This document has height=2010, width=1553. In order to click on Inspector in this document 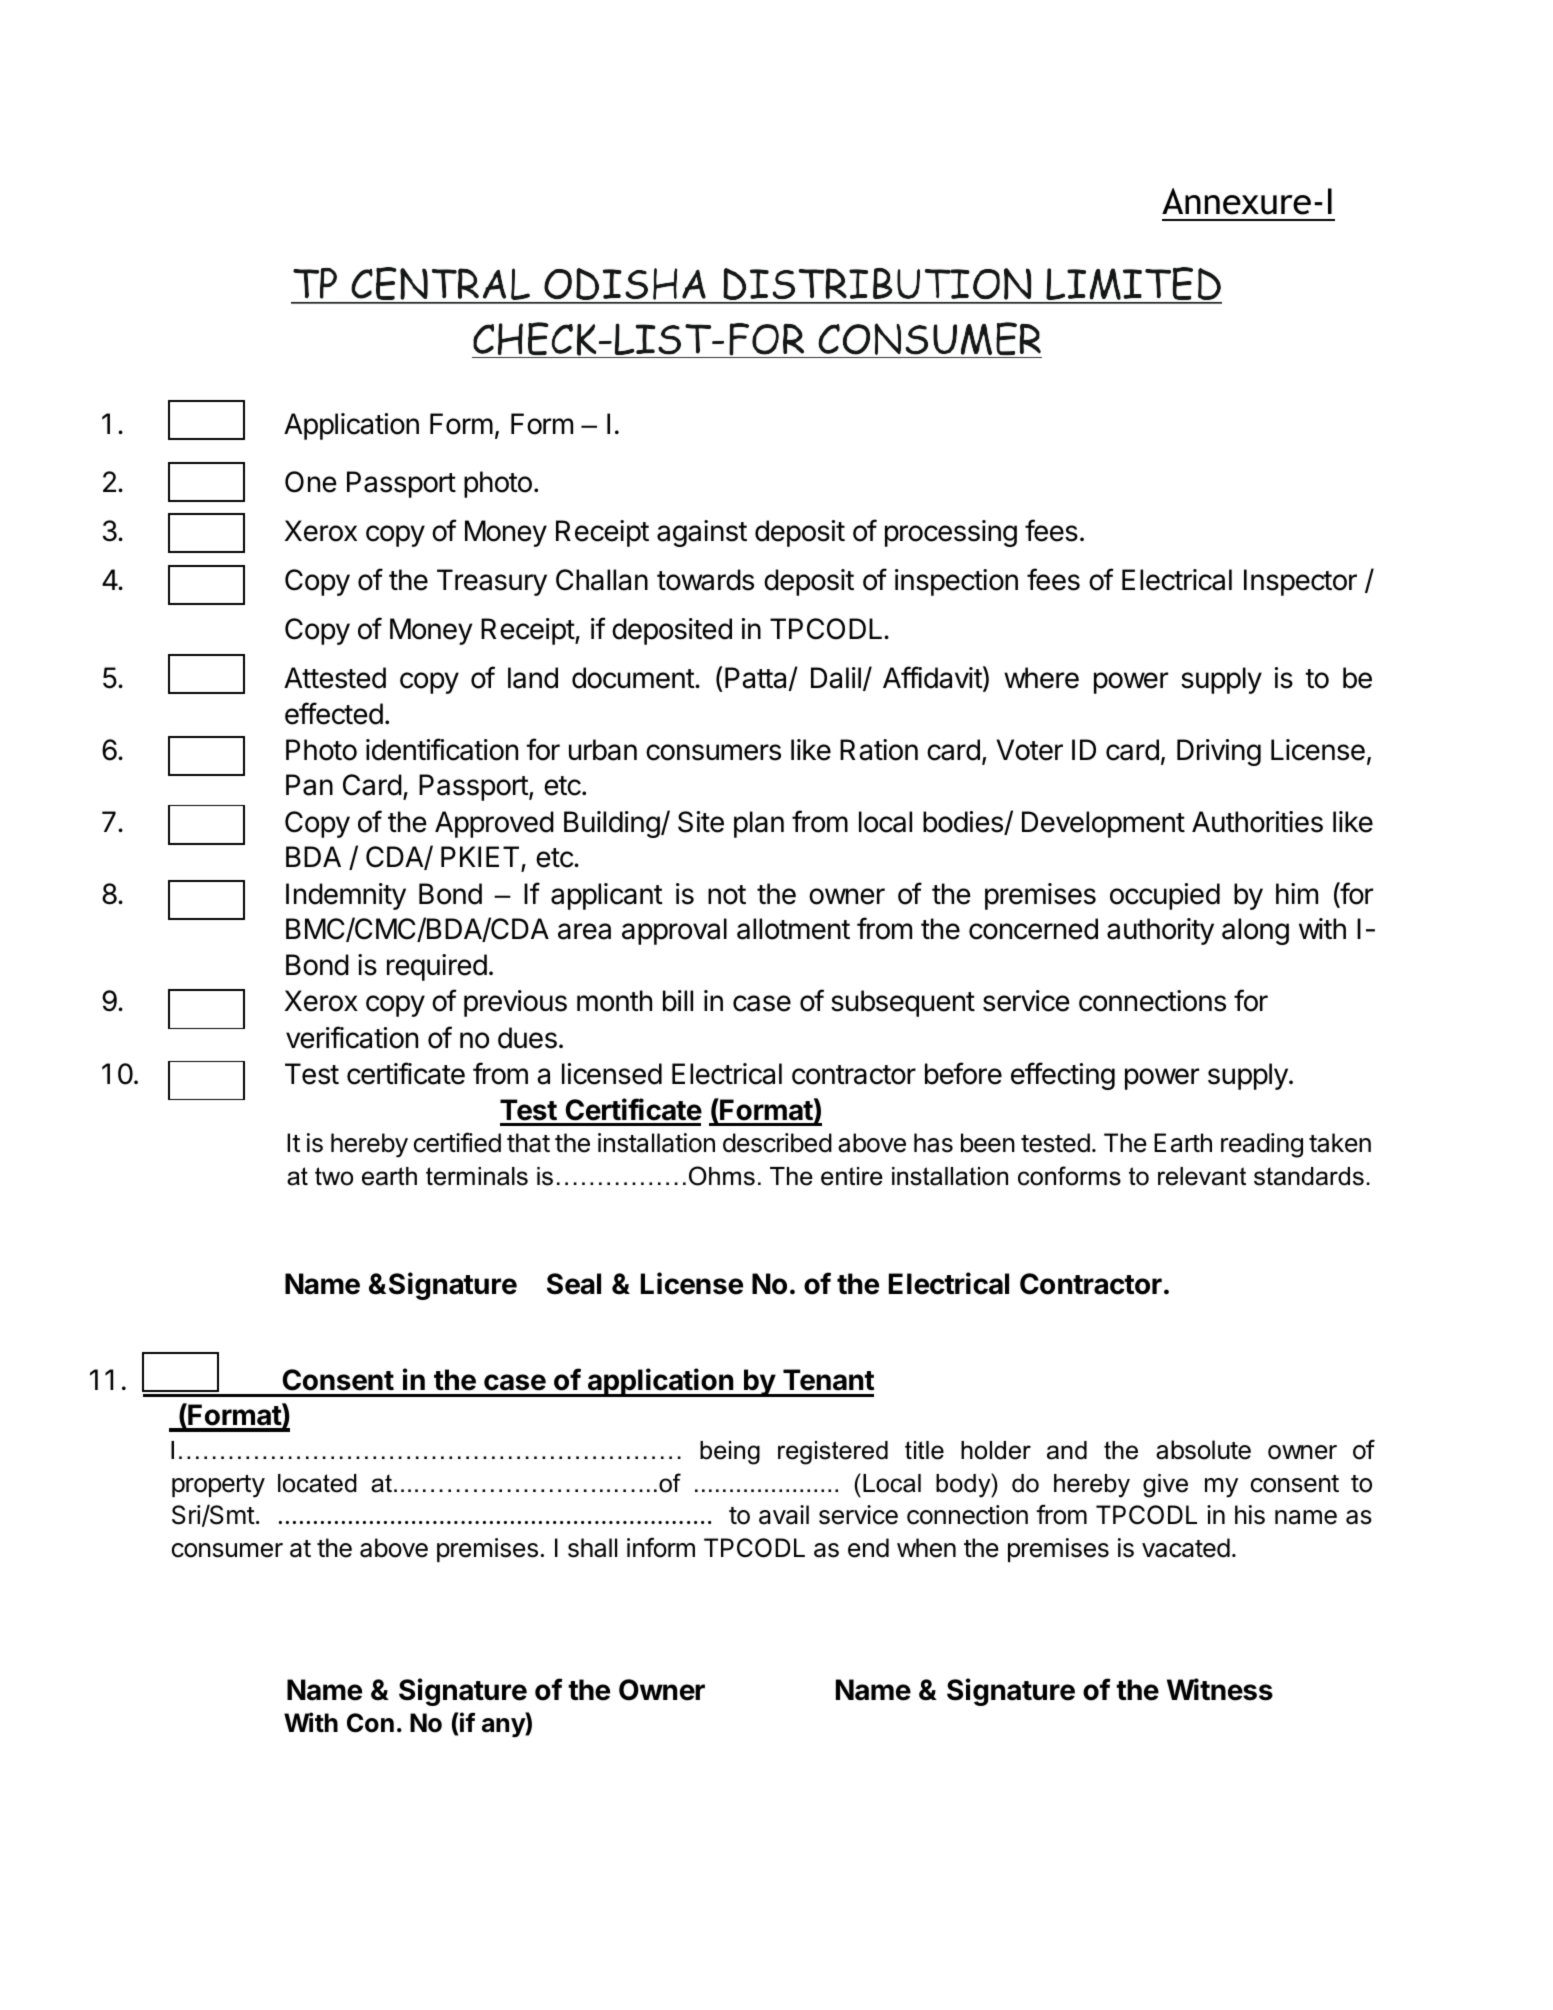, I will do `click(1300, 582)`.
